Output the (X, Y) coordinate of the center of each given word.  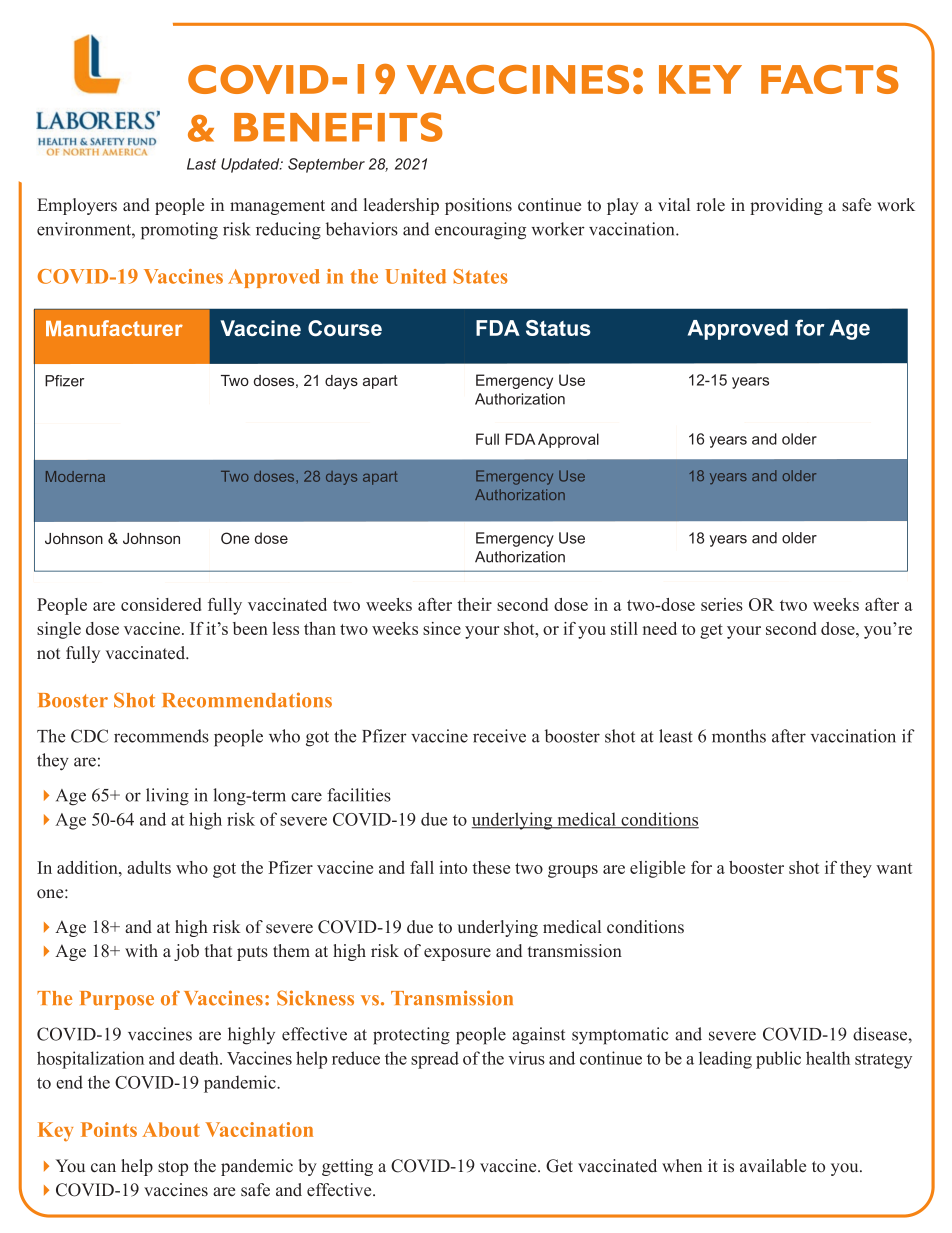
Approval (568, 440)
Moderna (75, 476)
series (722, 604)
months (739, 736)
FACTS (830, 79)
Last (201, 164)
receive (499, 736)
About (171, 1129)
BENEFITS (338, 127)
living (167, 797)
